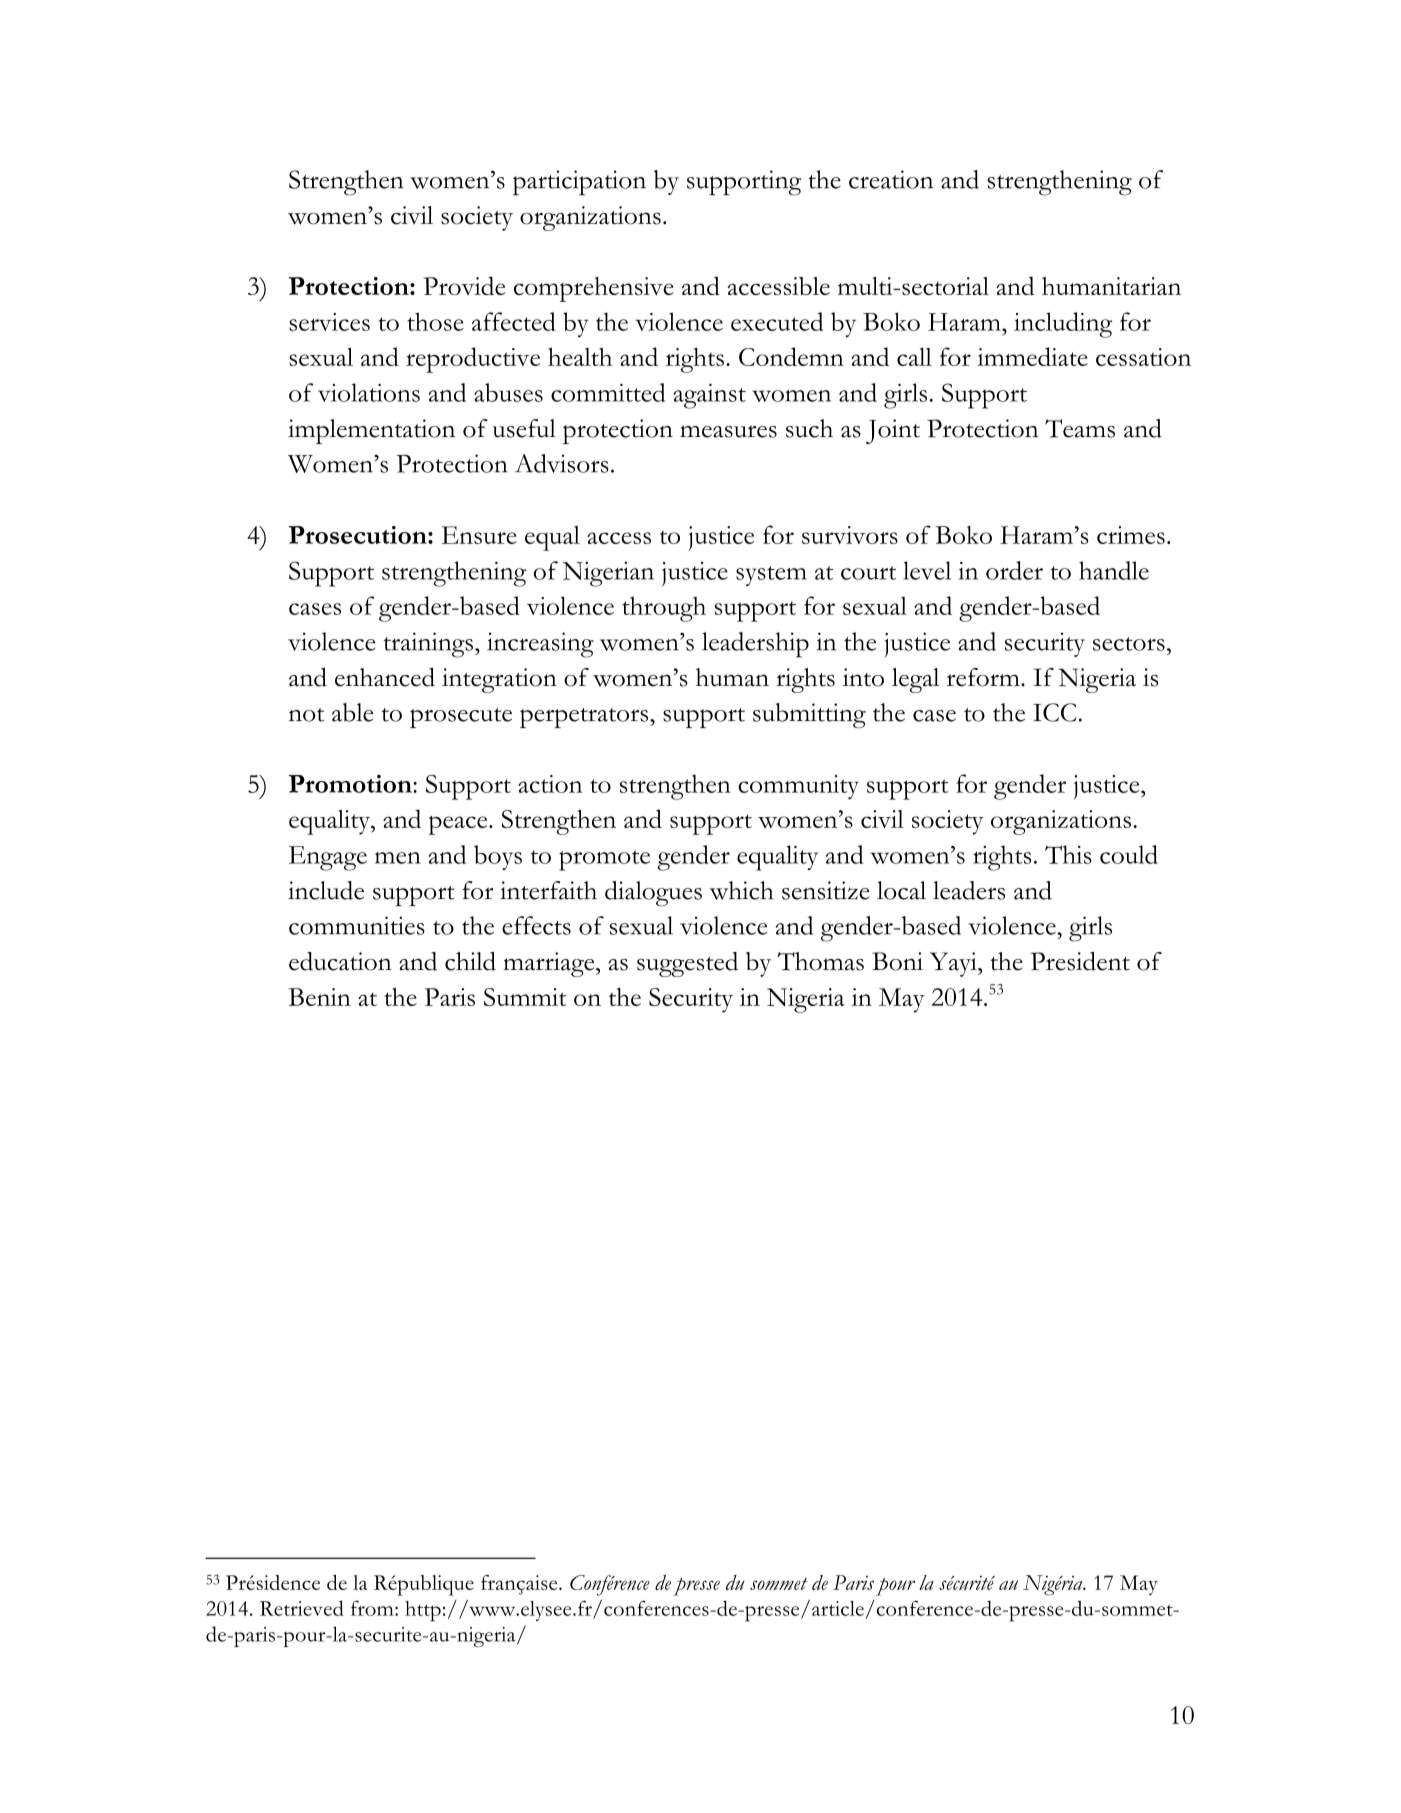  Describe the element at coordinates (373, 1608) in the screenshot. I see `from` at that location.
